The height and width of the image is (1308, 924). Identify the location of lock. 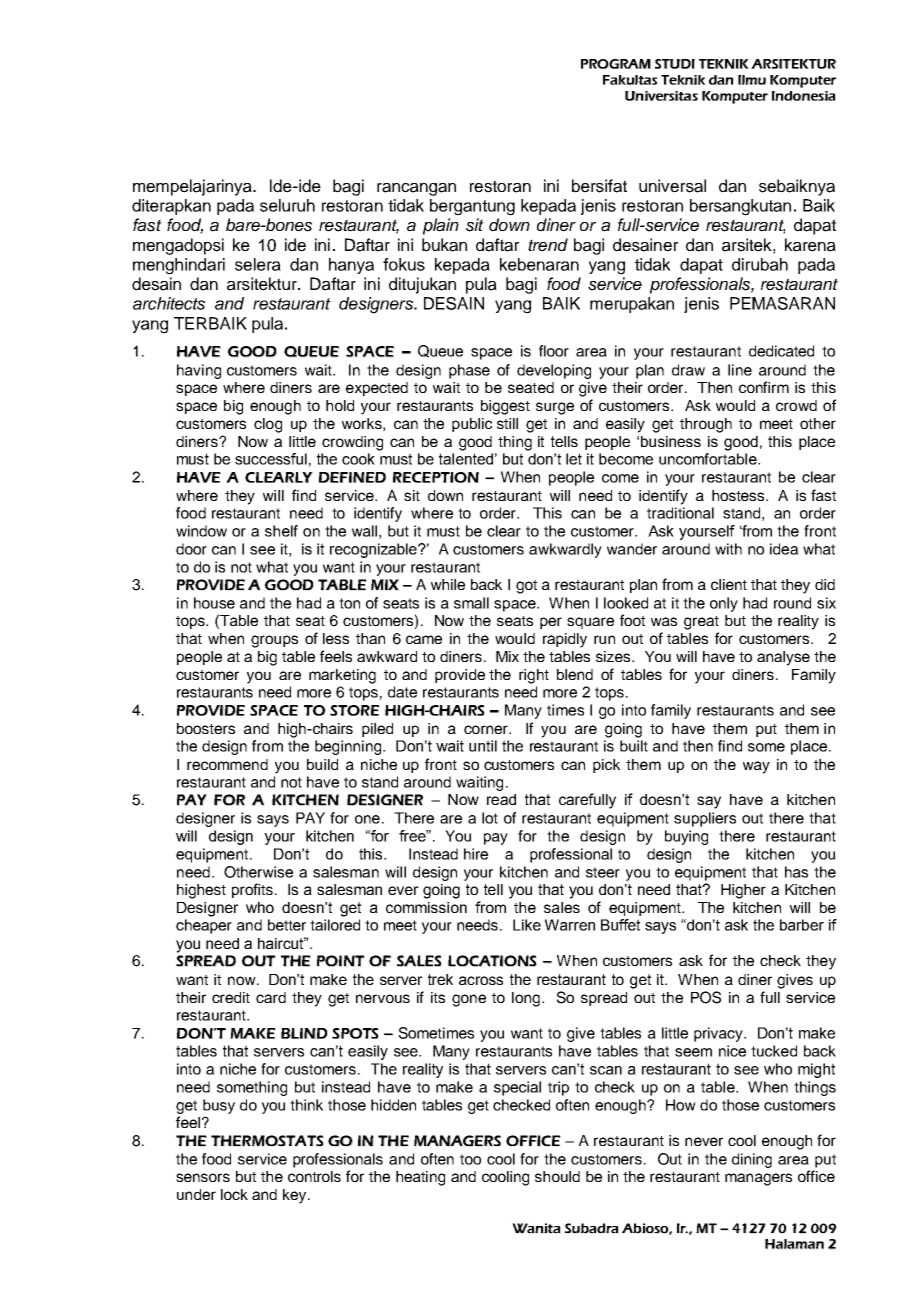
(234, 1194).
